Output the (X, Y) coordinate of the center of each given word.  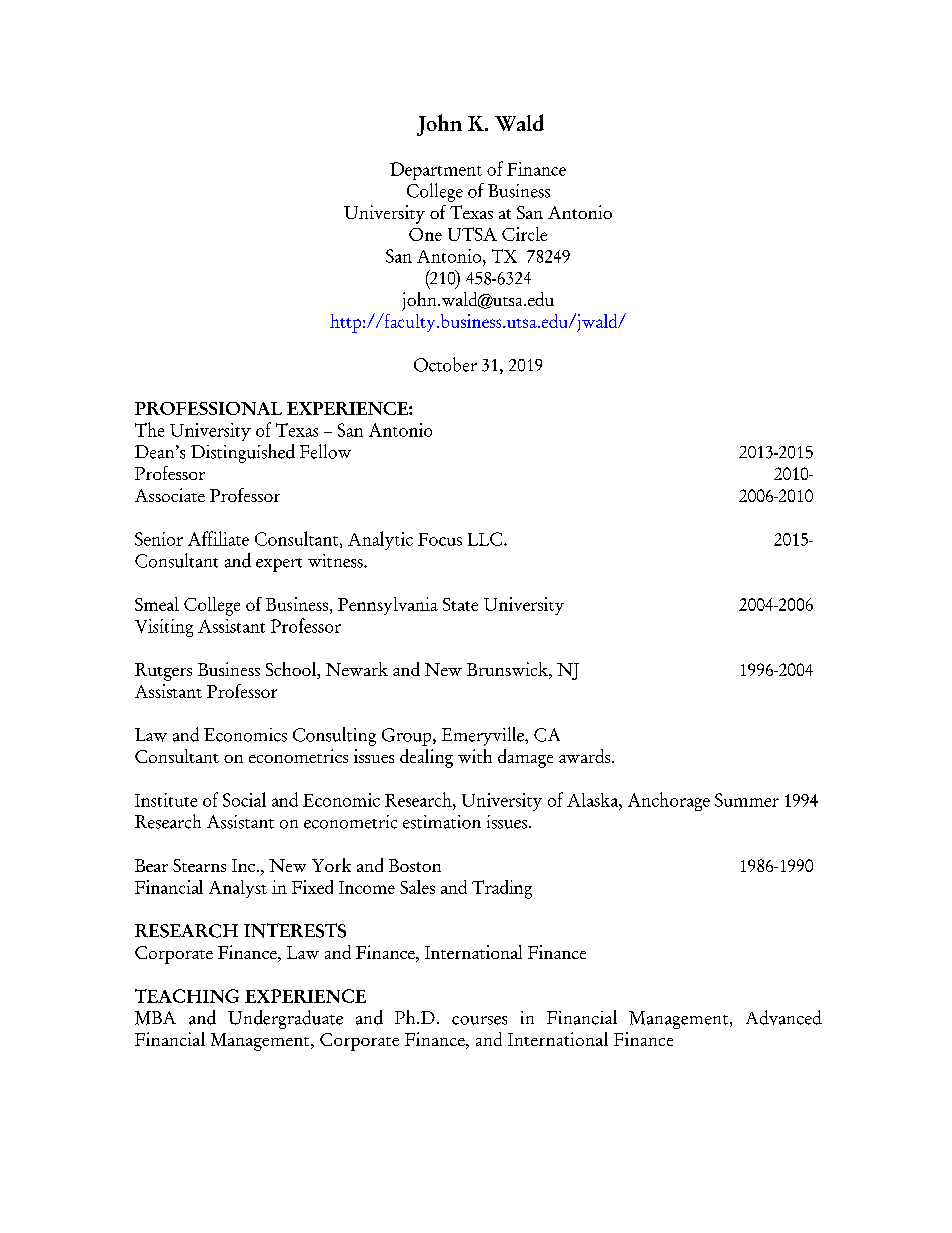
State (460, 604)
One (425, 234)
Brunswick (508, 670)
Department (436, 171)
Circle (524, 234)
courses (479, 1020)
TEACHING (187, 996)
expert (279, 565)
